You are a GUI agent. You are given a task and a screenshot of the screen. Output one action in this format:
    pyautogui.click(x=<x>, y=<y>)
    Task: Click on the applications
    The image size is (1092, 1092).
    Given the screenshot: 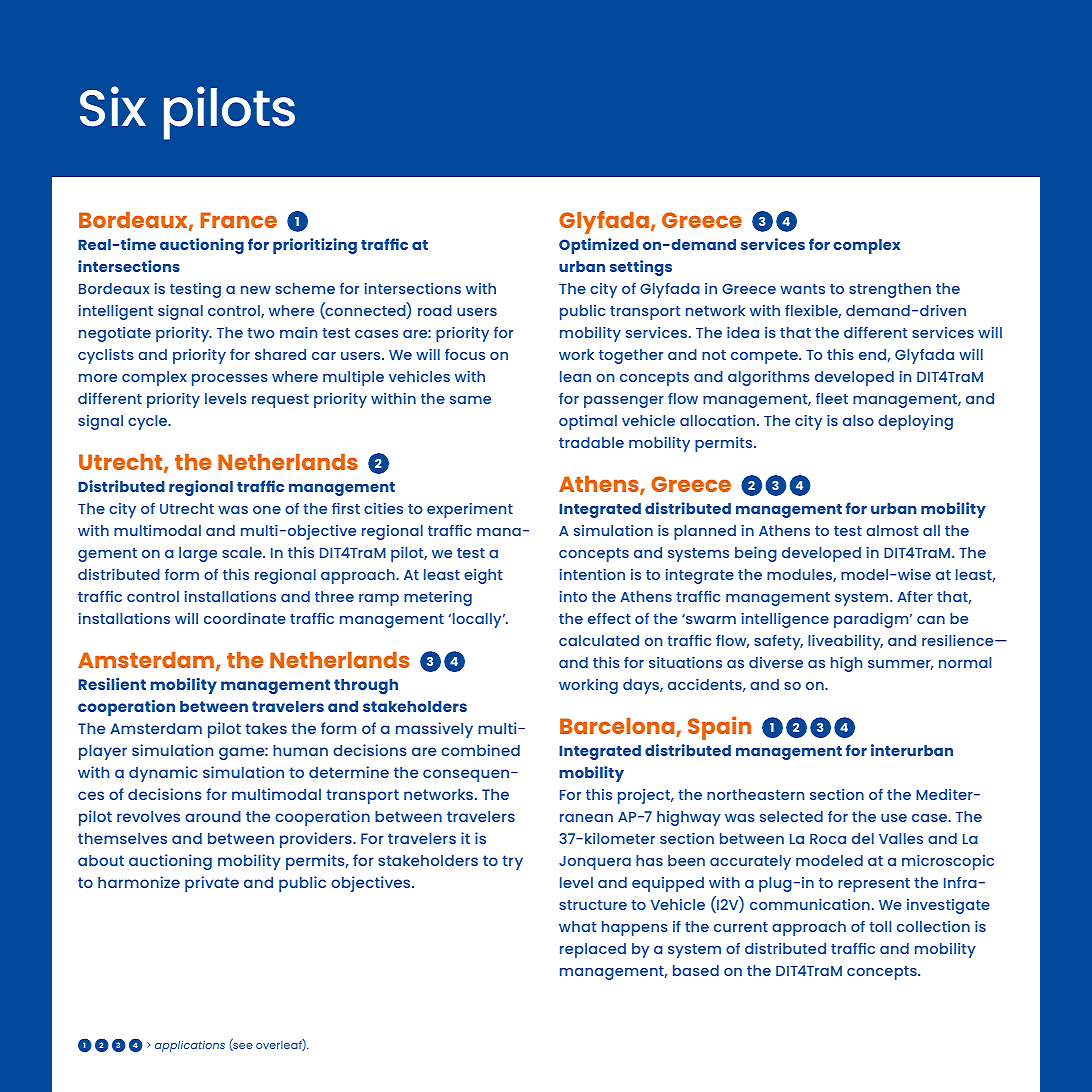 What is the action you would take?
    pyautogui.click(x=190, y=1046)
